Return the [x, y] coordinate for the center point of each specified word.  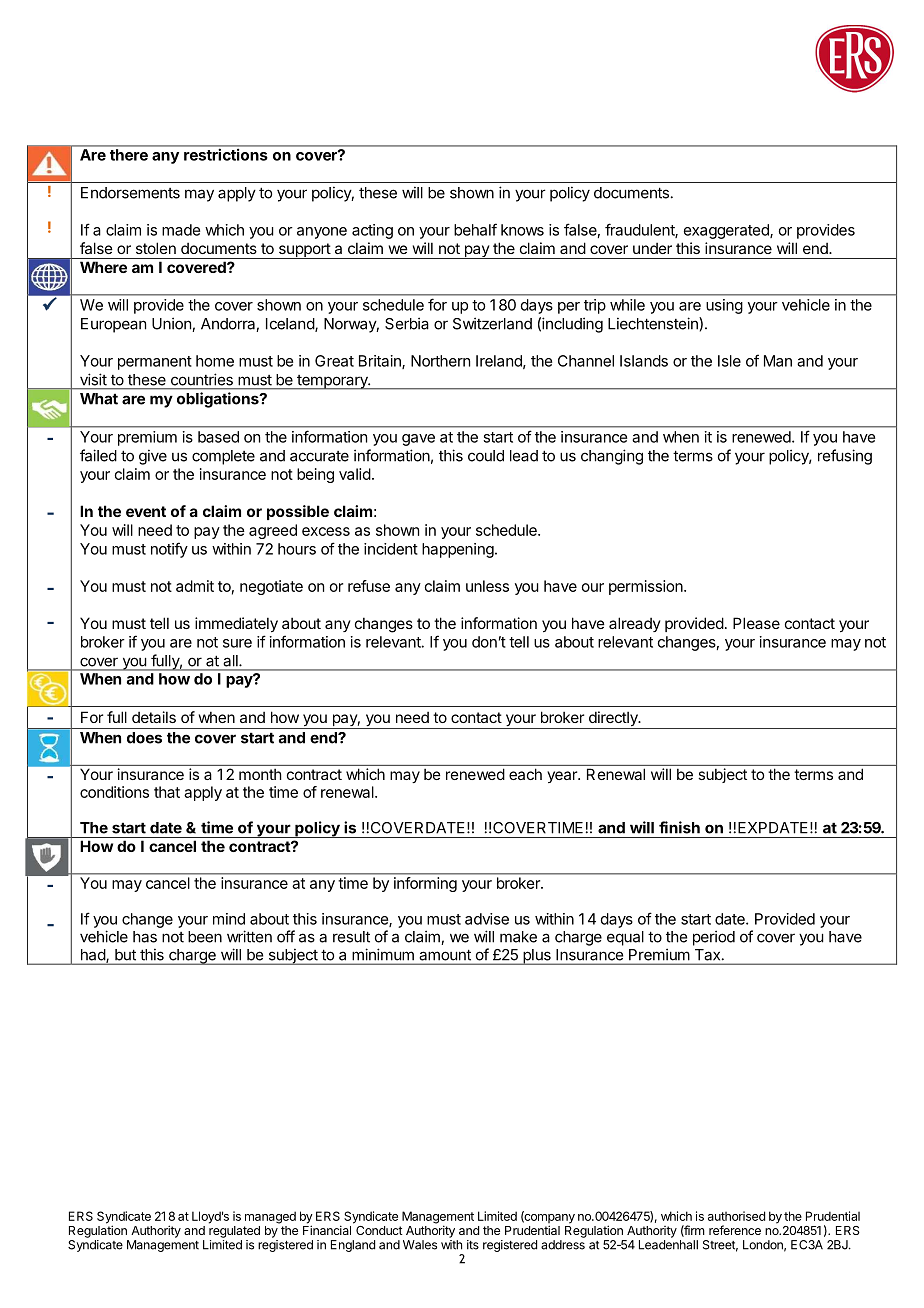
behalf [475, 229]
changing [612, 457]
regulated [234, 1232]
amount [445, 955]
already [635, 624]
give [153, 457]
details [154, 717]
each [525, 774]
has [145, 937]
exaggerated [727, 231]
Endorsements [130, 193]
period [714, 938]
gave [418, 440]
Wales [420, 1245]
